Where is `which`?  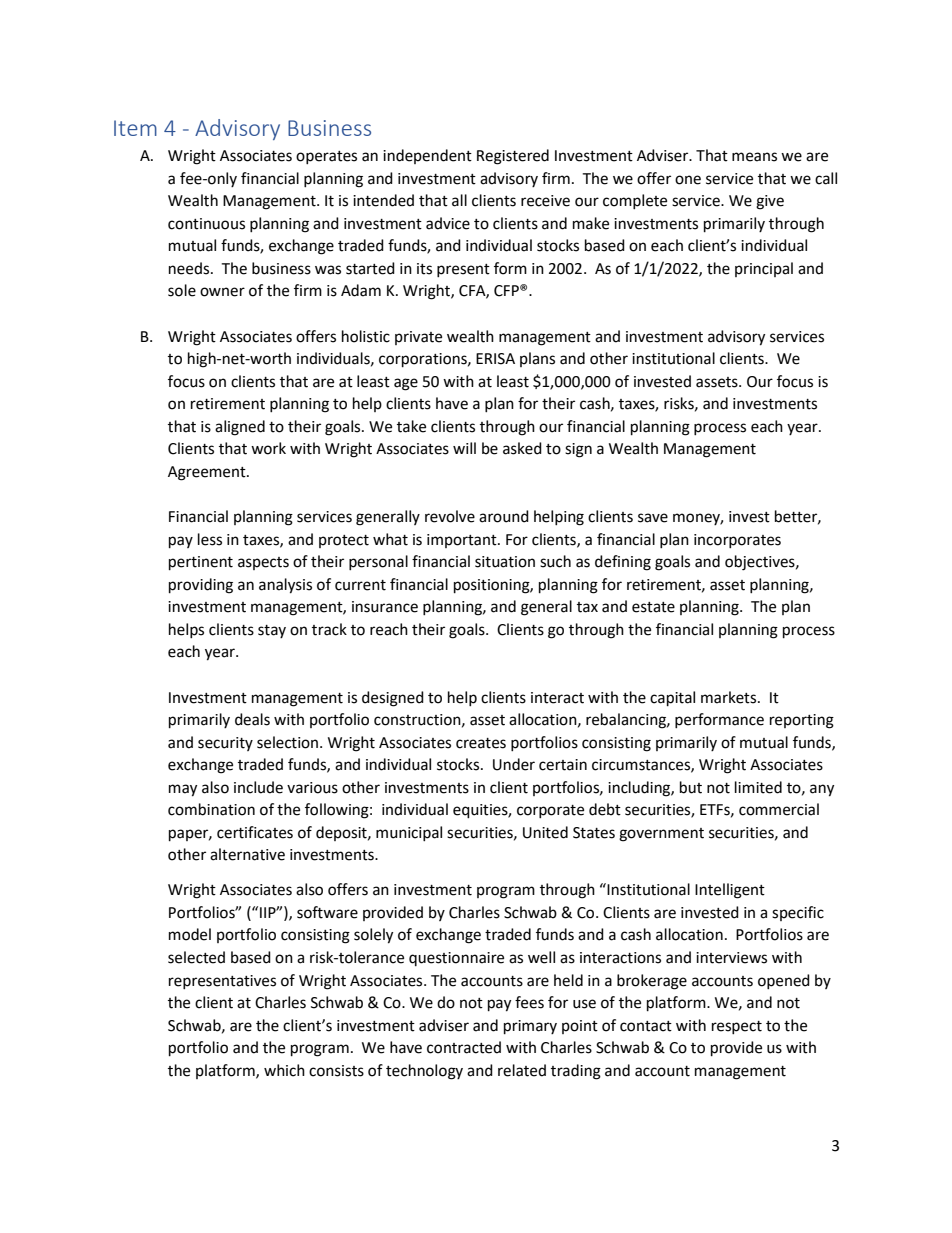
which is located at coordinates (284, 1070).
